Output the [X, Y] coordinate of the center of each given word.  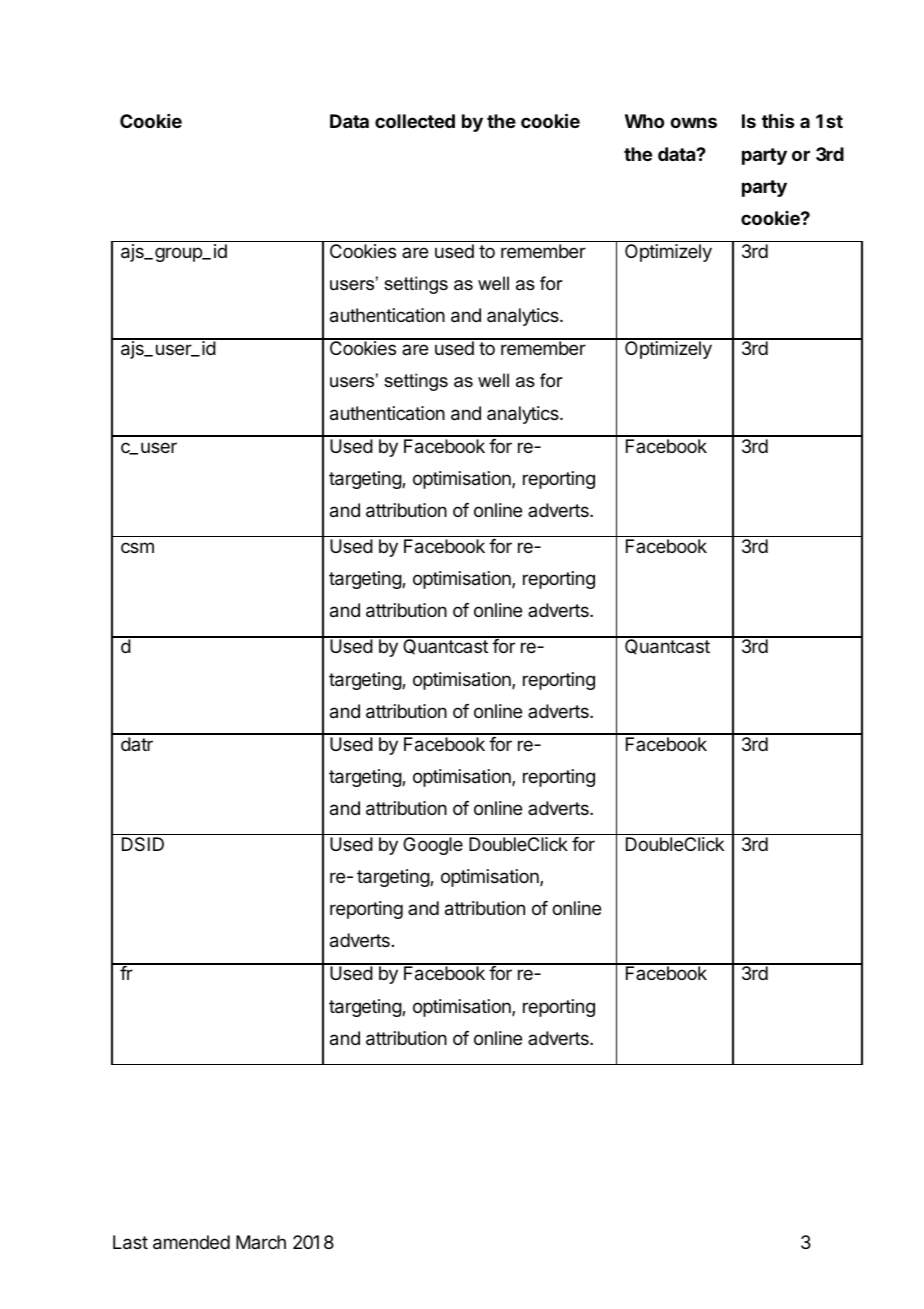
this [778, 121]
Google [433, 846]
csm [137, 547]
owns [693, 122]
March [261, 1242]
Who [644, 121]
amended [191, 1242]
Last [130, 1242]
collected [415, 121]
